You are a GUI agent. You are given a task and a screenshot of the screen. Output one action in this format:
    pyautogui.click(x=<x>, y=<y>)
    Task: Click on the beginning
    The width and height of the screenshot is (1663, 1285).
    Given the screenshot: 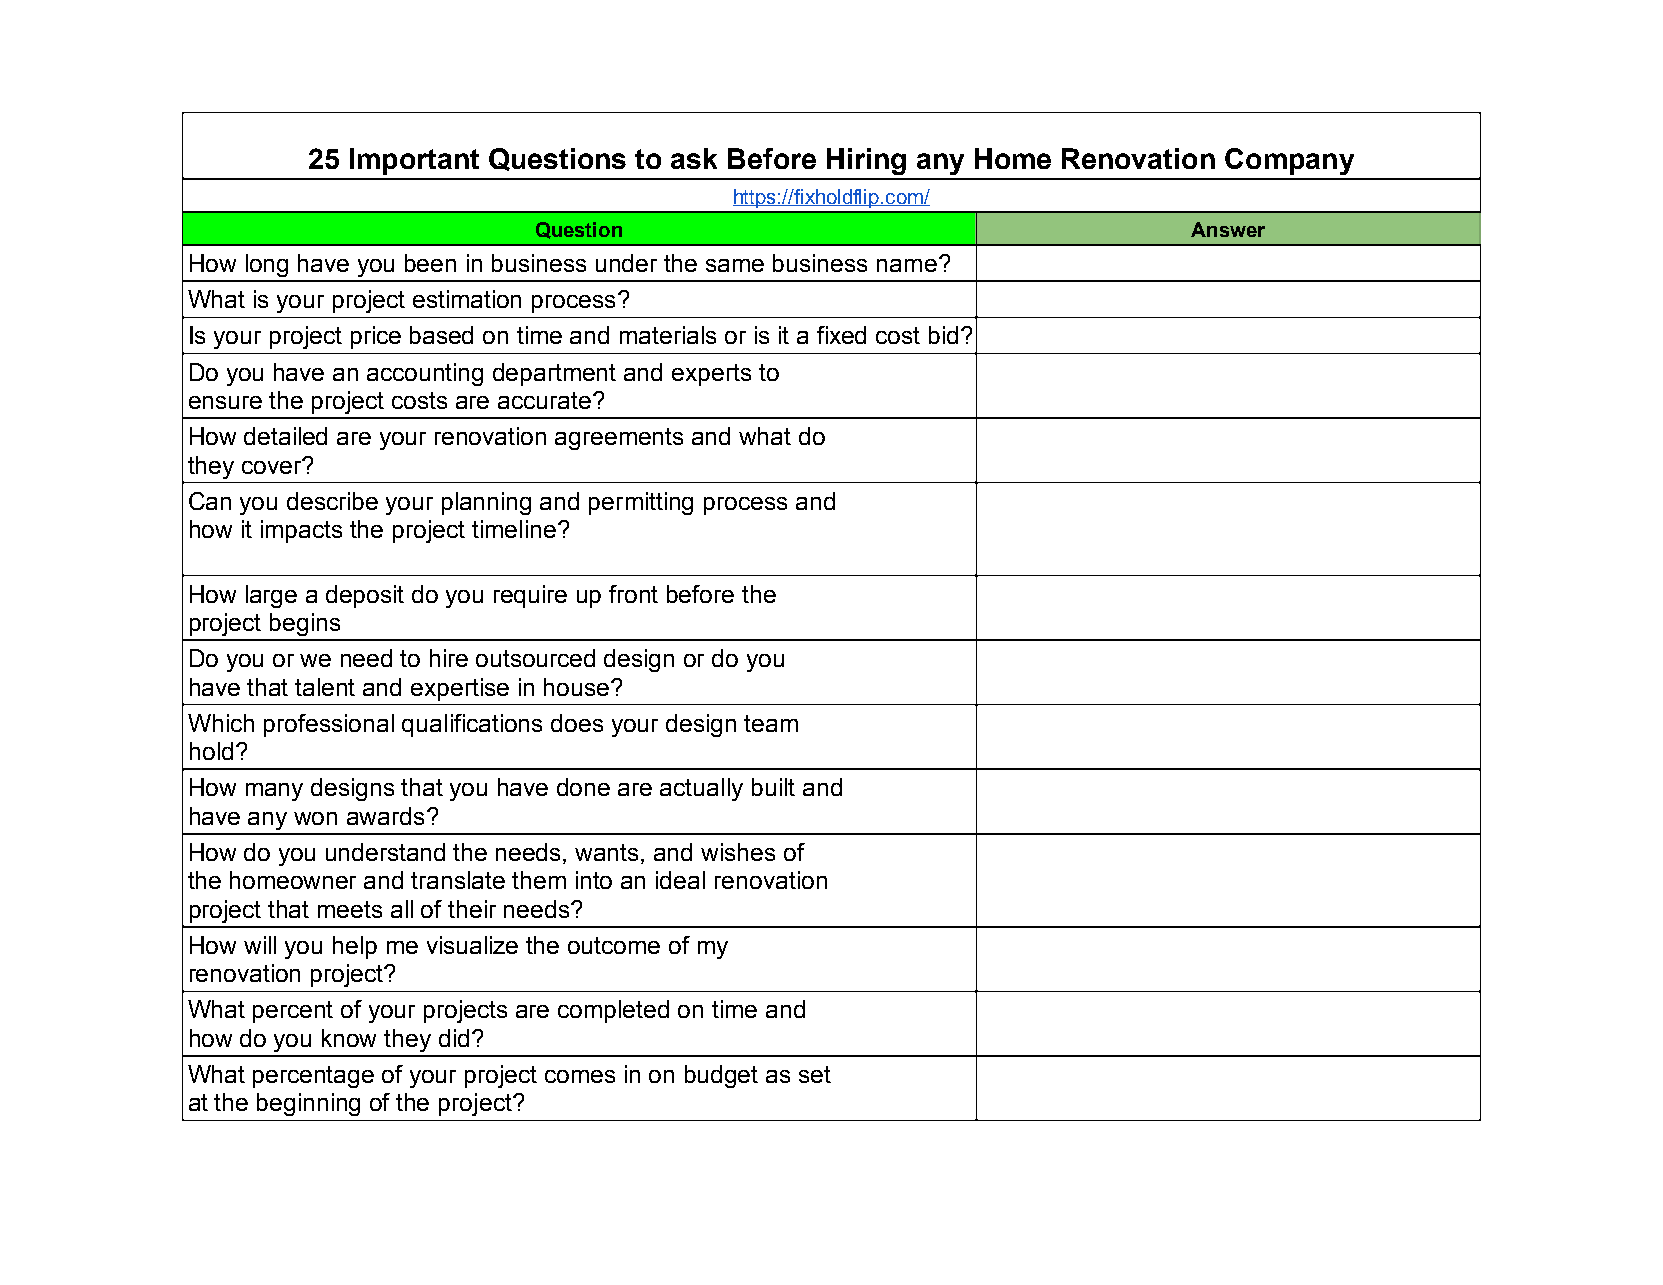 What is the action you would take?
    pyautogui.click(x=308, y=1104)
